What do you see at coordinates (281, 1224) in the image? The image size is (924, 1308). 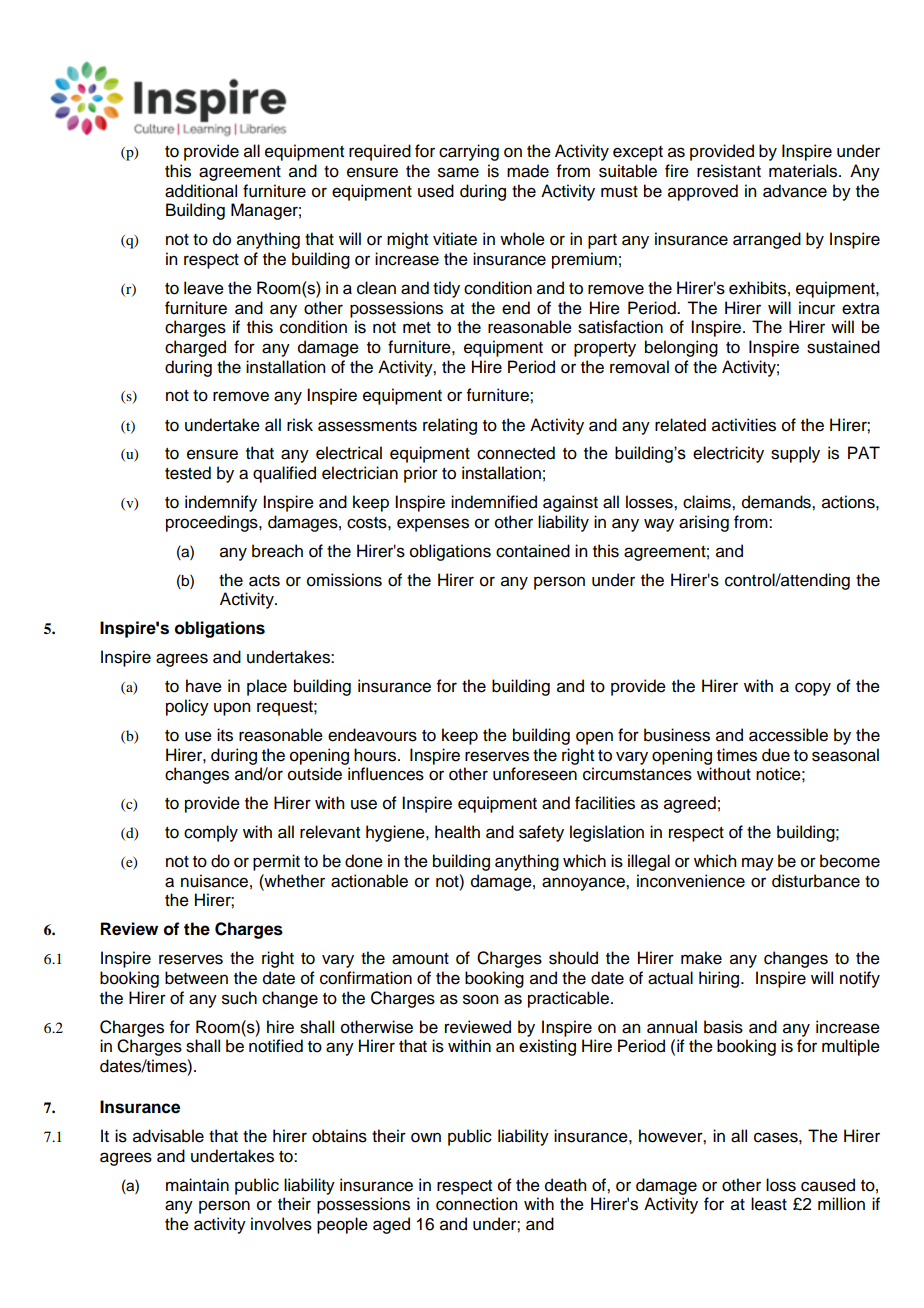 I see `involves` at bounding box center [281, 1224].
